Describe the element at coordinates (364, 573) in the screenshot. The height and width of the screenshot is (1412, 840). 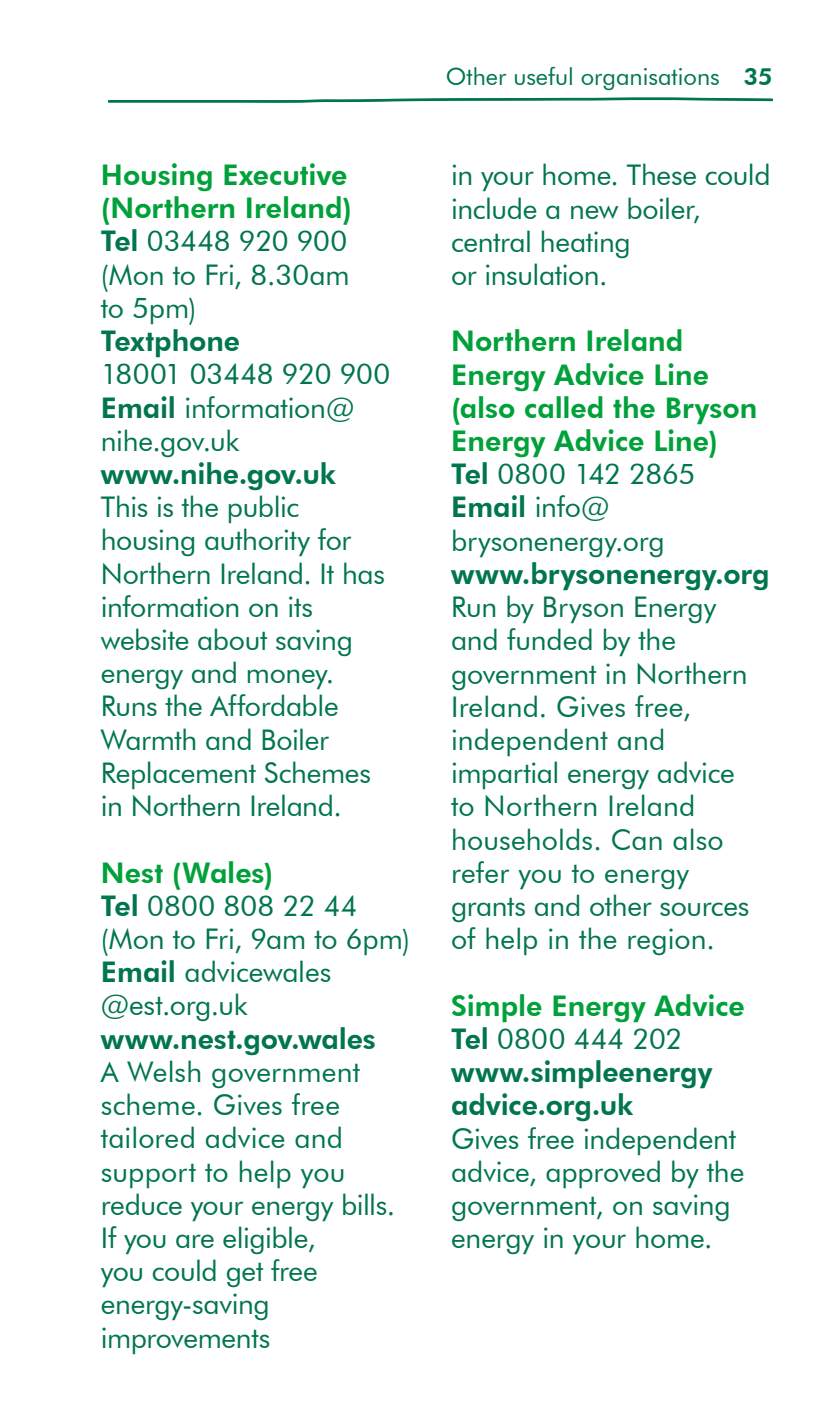
I see `has` at that location.
